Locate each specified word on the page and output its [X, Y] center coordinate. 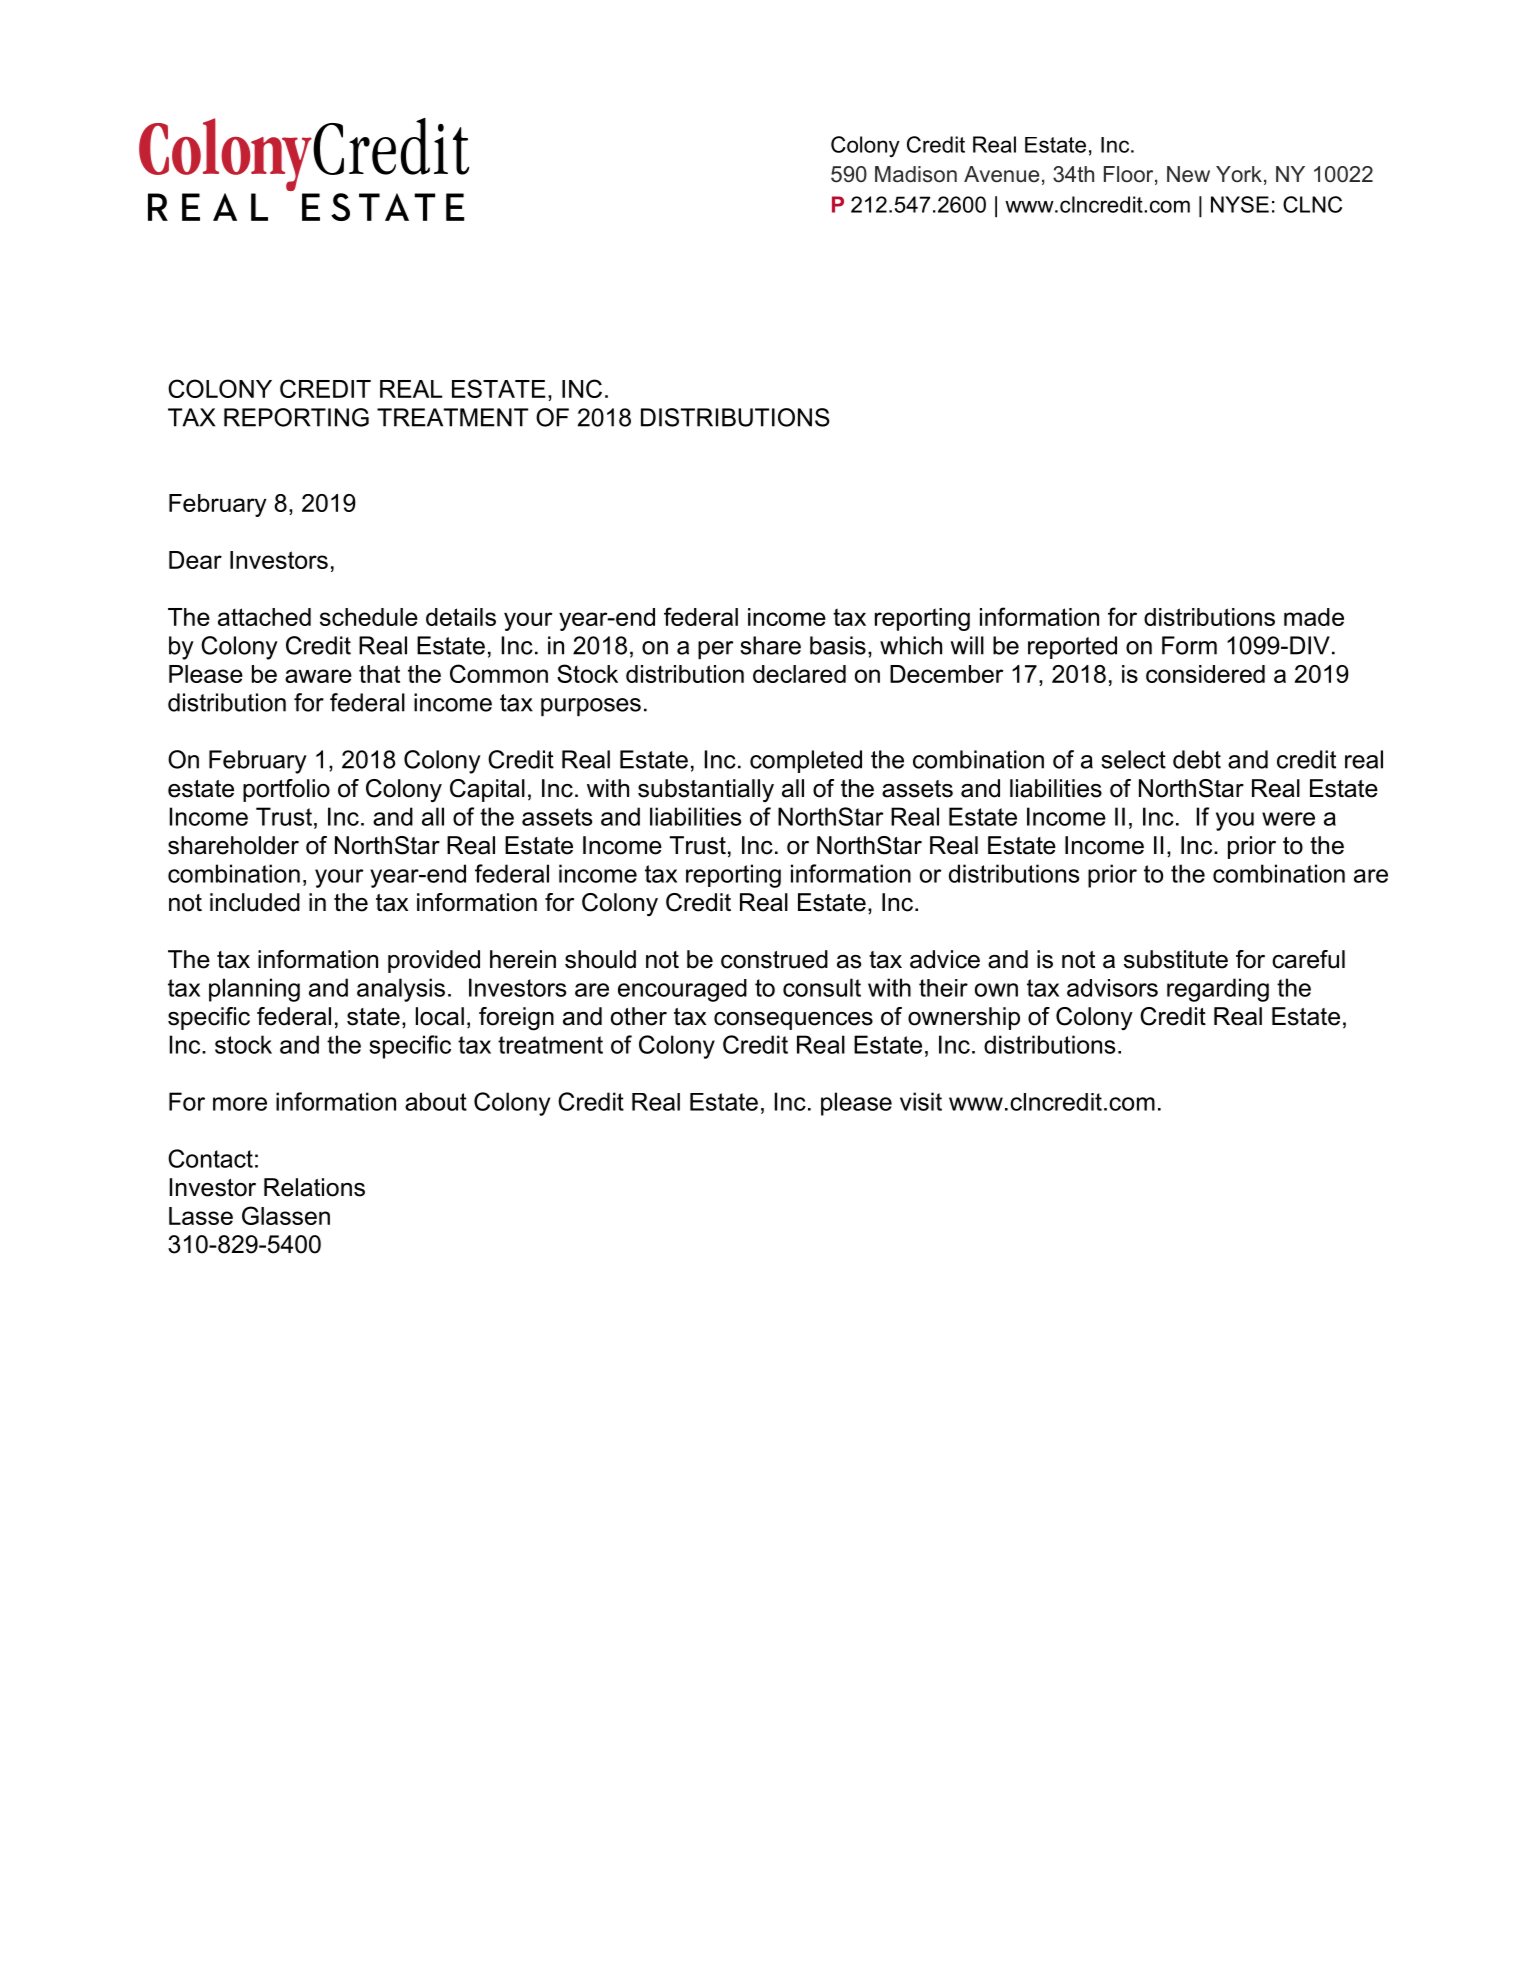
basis [838, 645]
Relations [314, 1187]
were [1288, 819]
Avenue [1001, 174]
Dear [195, 560]
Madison [916, 174]
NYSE [1240, 204]
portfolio [286, 790]
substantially [706, 791]
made [1314, 617]
